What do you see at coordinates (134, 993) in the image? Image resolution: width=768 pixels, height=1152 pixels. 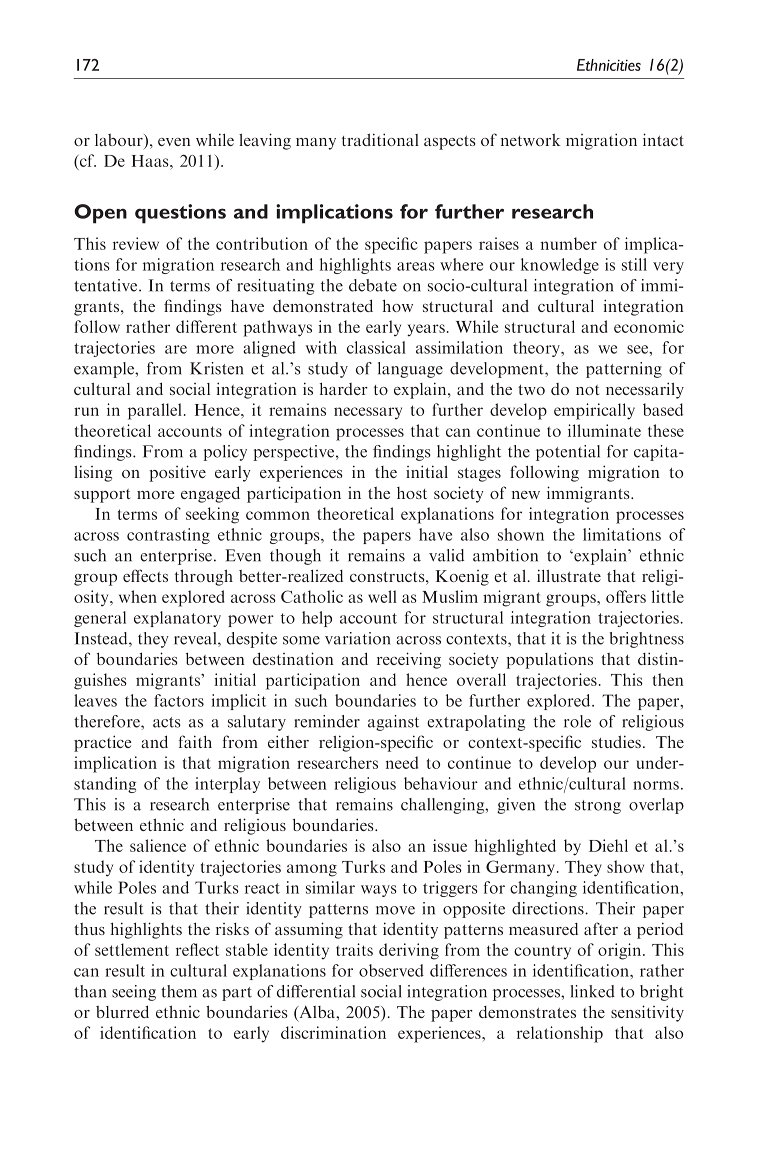 I see `seeing` at bounding box center [134, 993].
